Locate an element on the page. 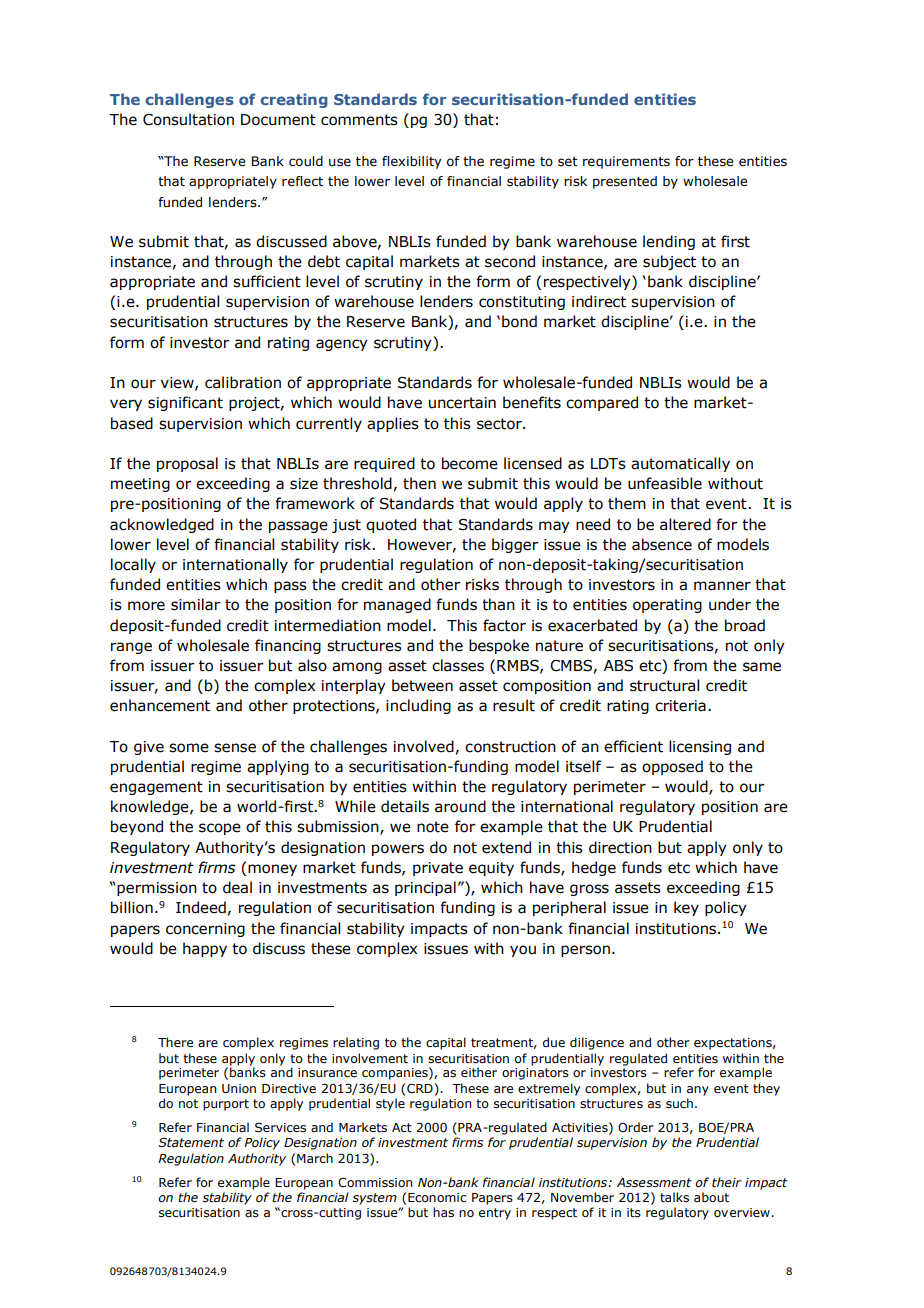 The image size is (924, 1308). classes is located at coordinates (458, 665).
